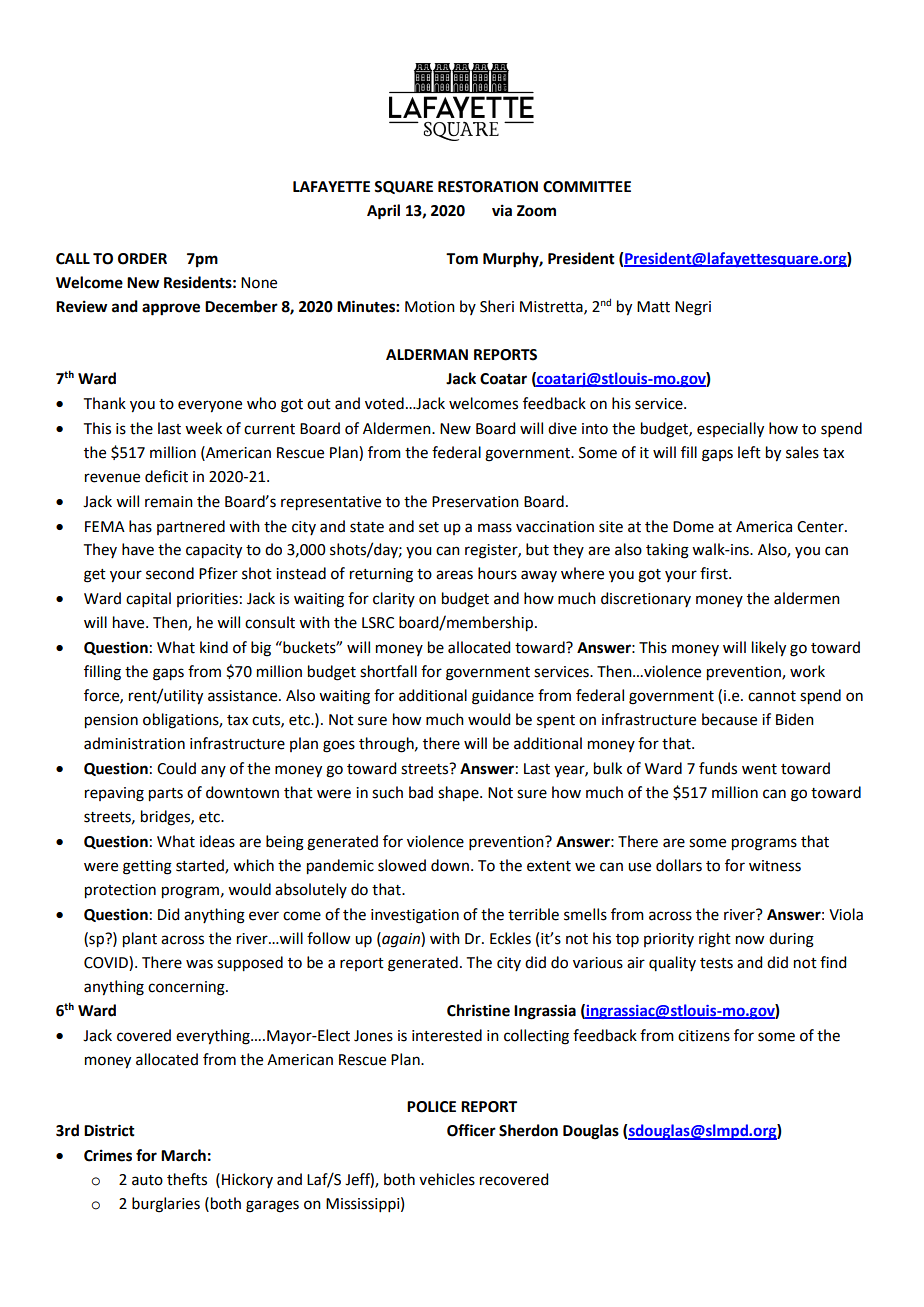  Describe the element at coordinates (142, 259) in the screenshot. I see `ORDER` at that location.
